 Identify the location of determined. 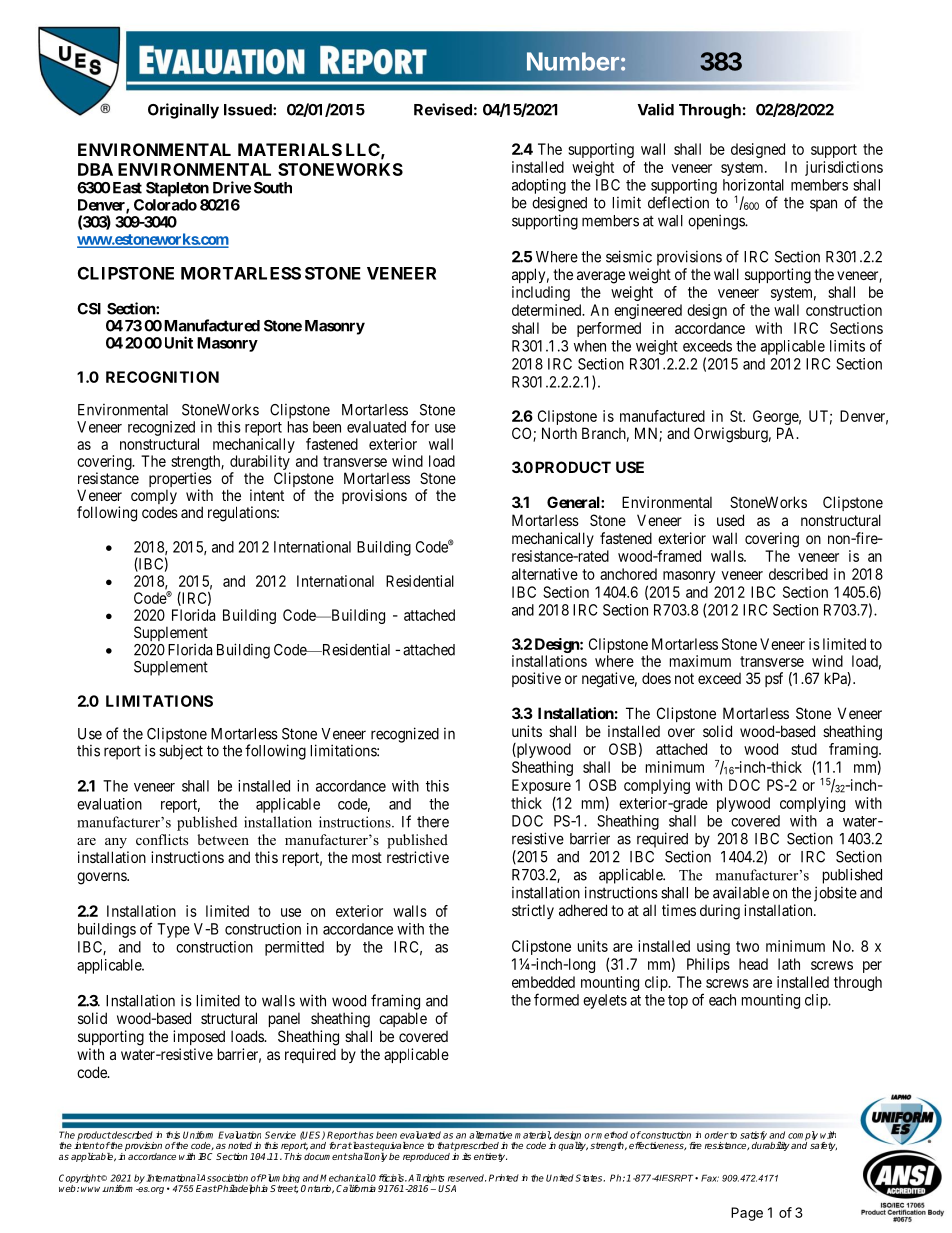
(547, 310).
